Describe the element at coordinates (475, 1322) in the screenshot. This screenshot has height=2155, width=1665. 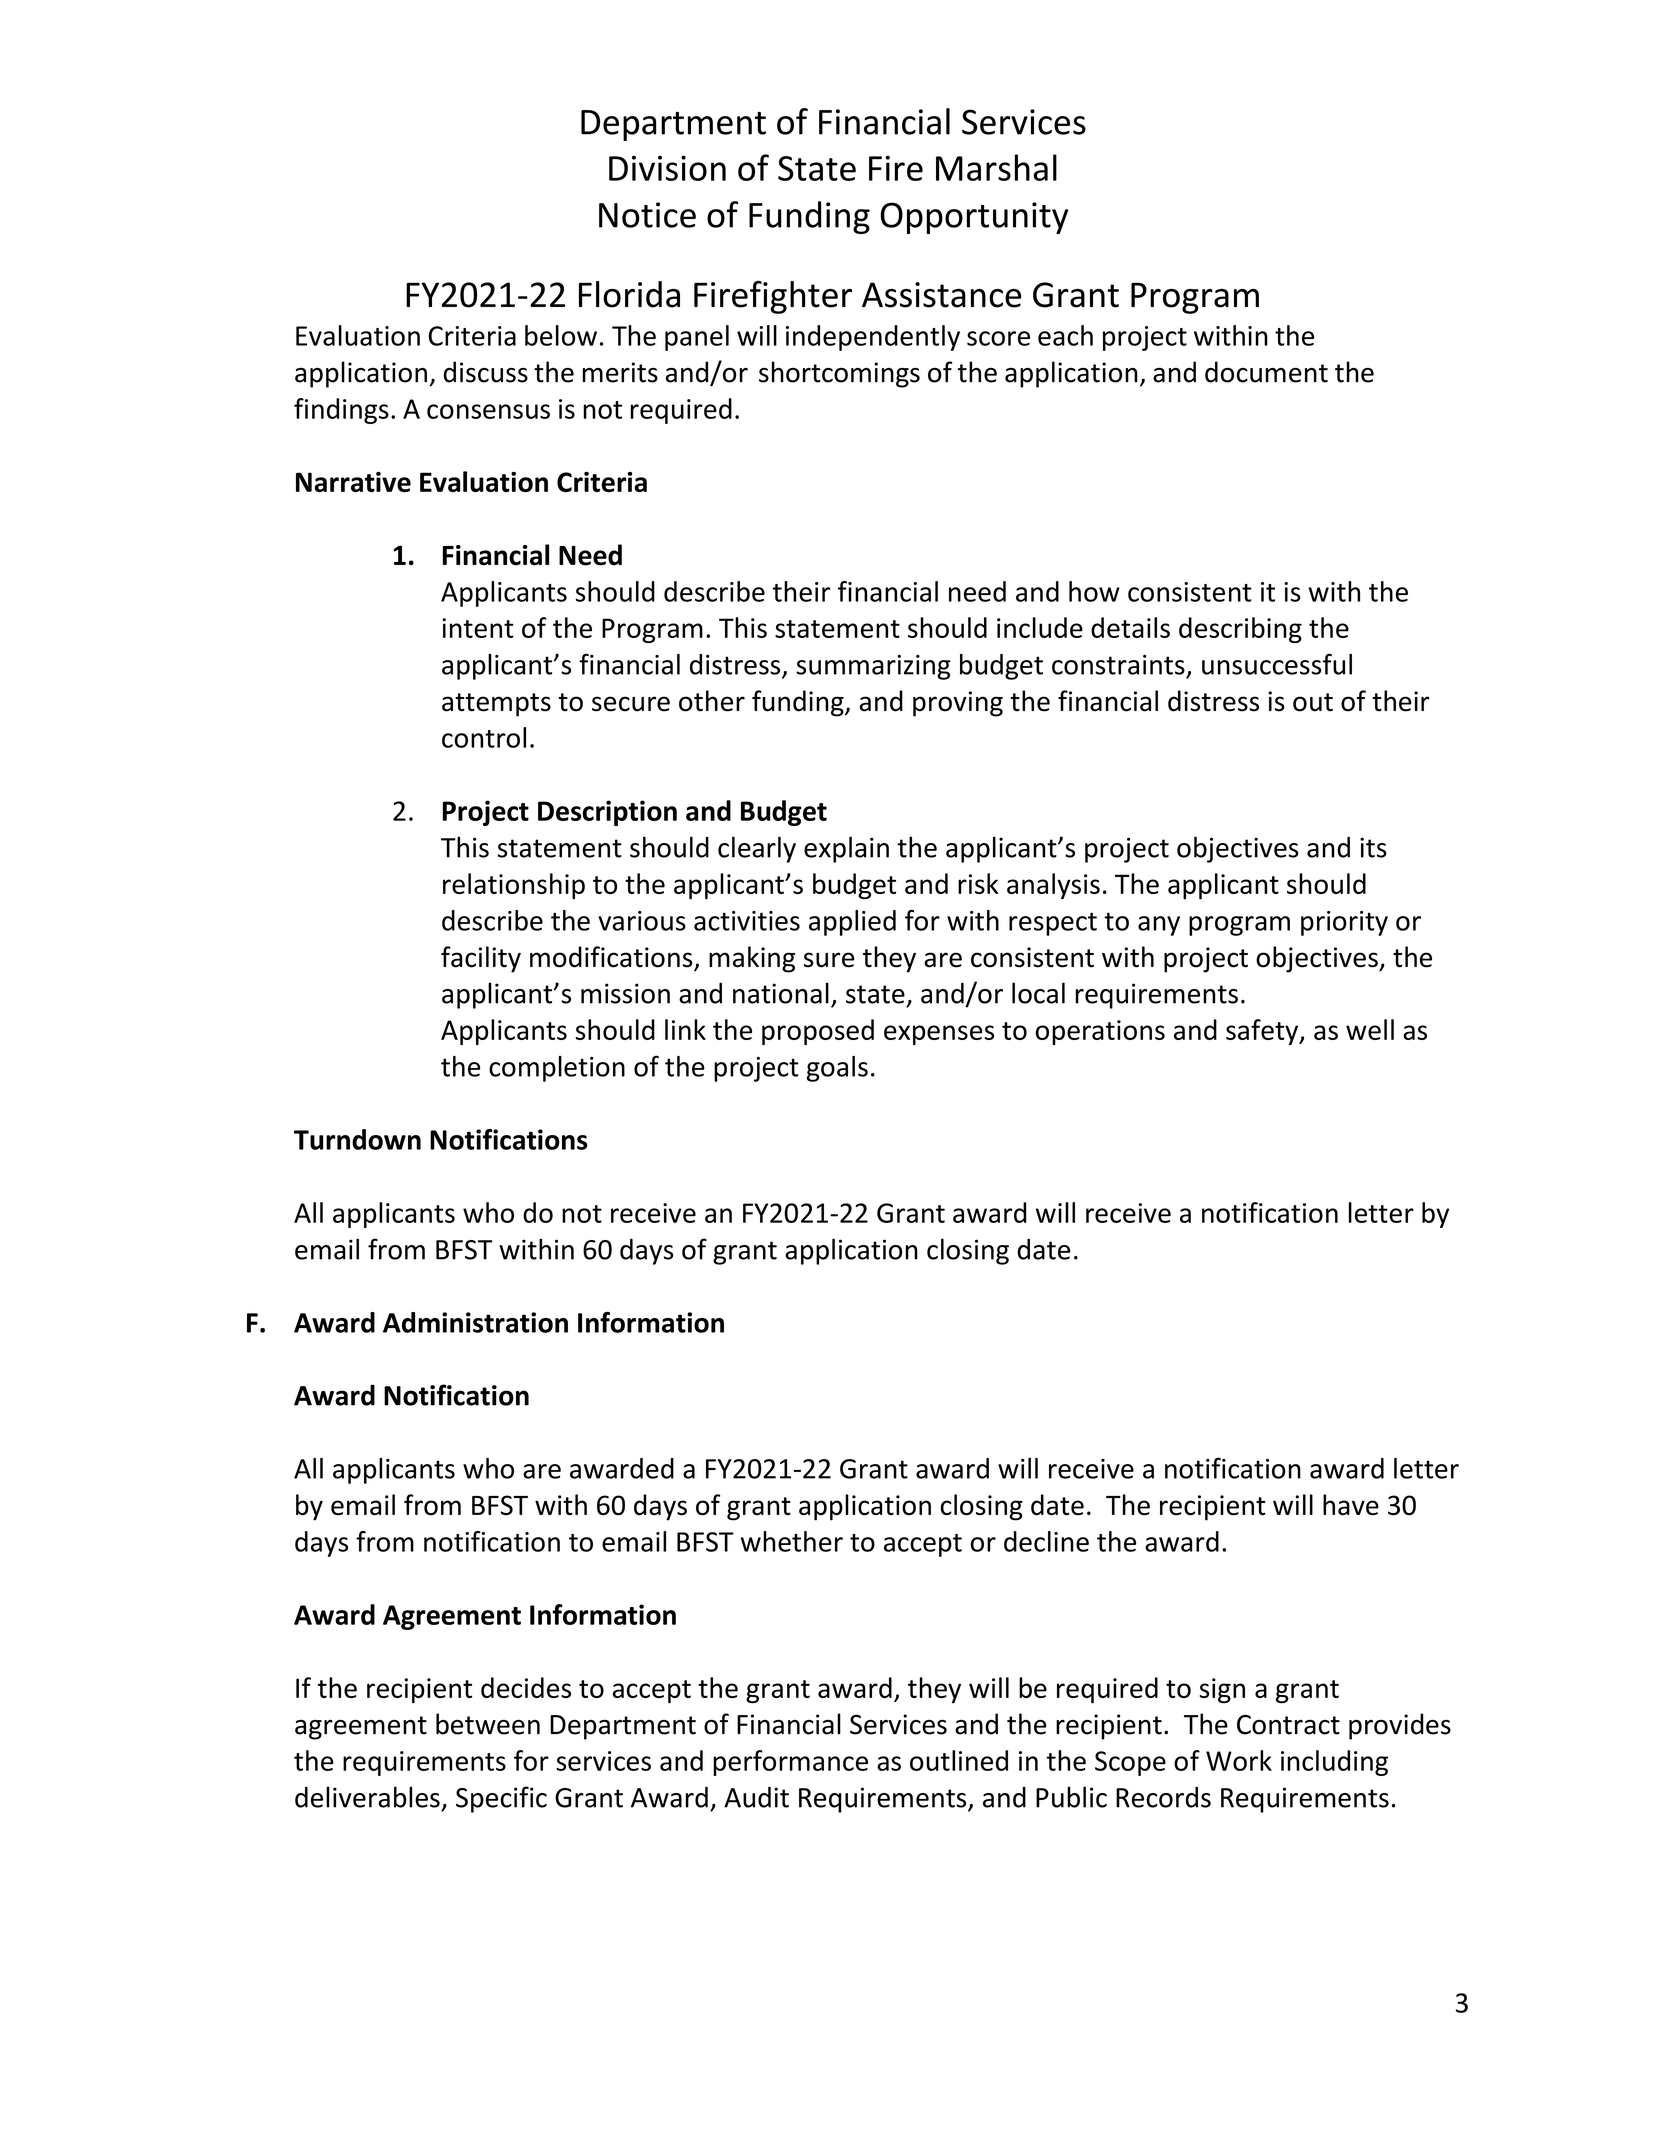
I see `Administration` at that location.
